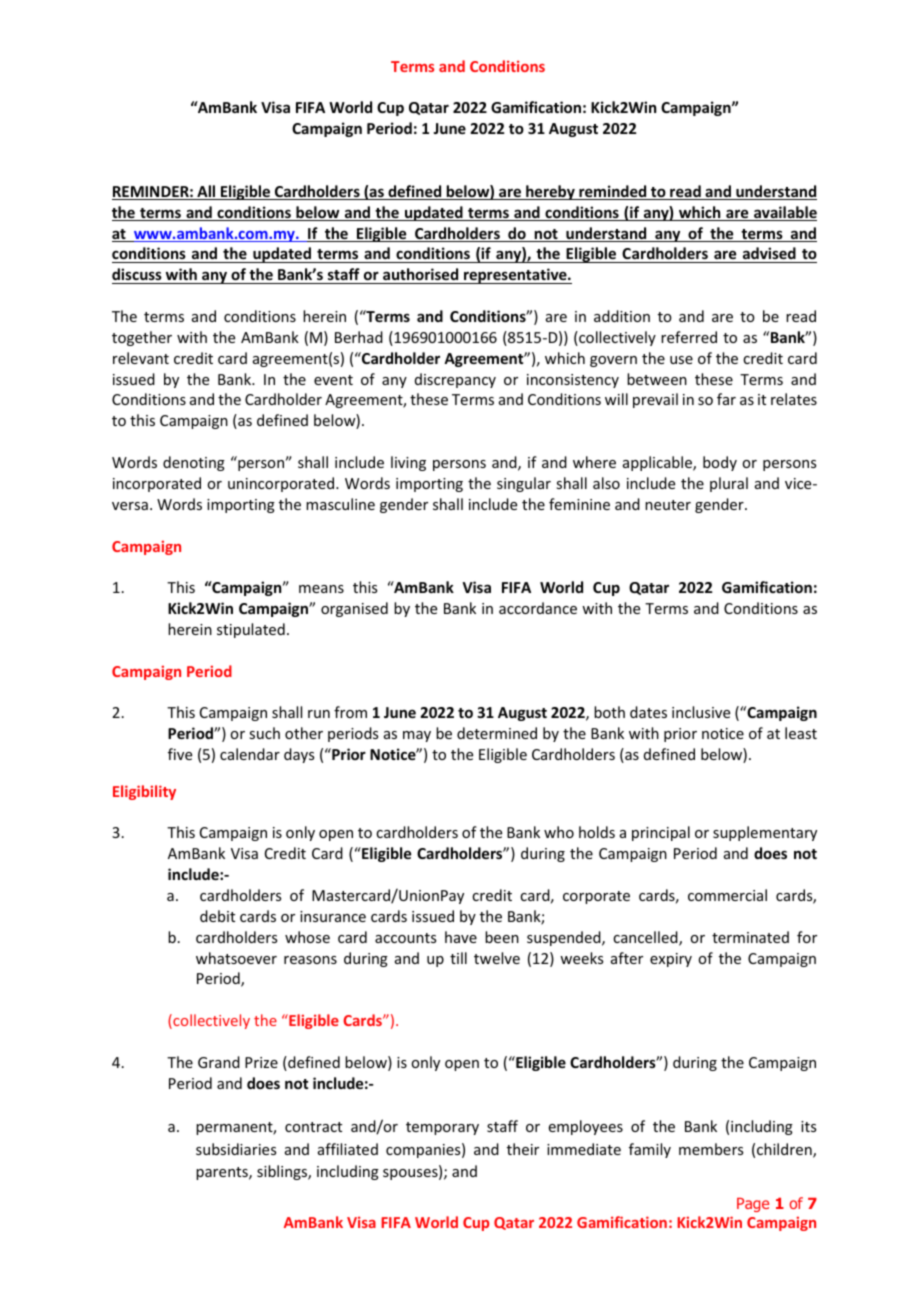  I want to click on neuter, so click(668, 505).
